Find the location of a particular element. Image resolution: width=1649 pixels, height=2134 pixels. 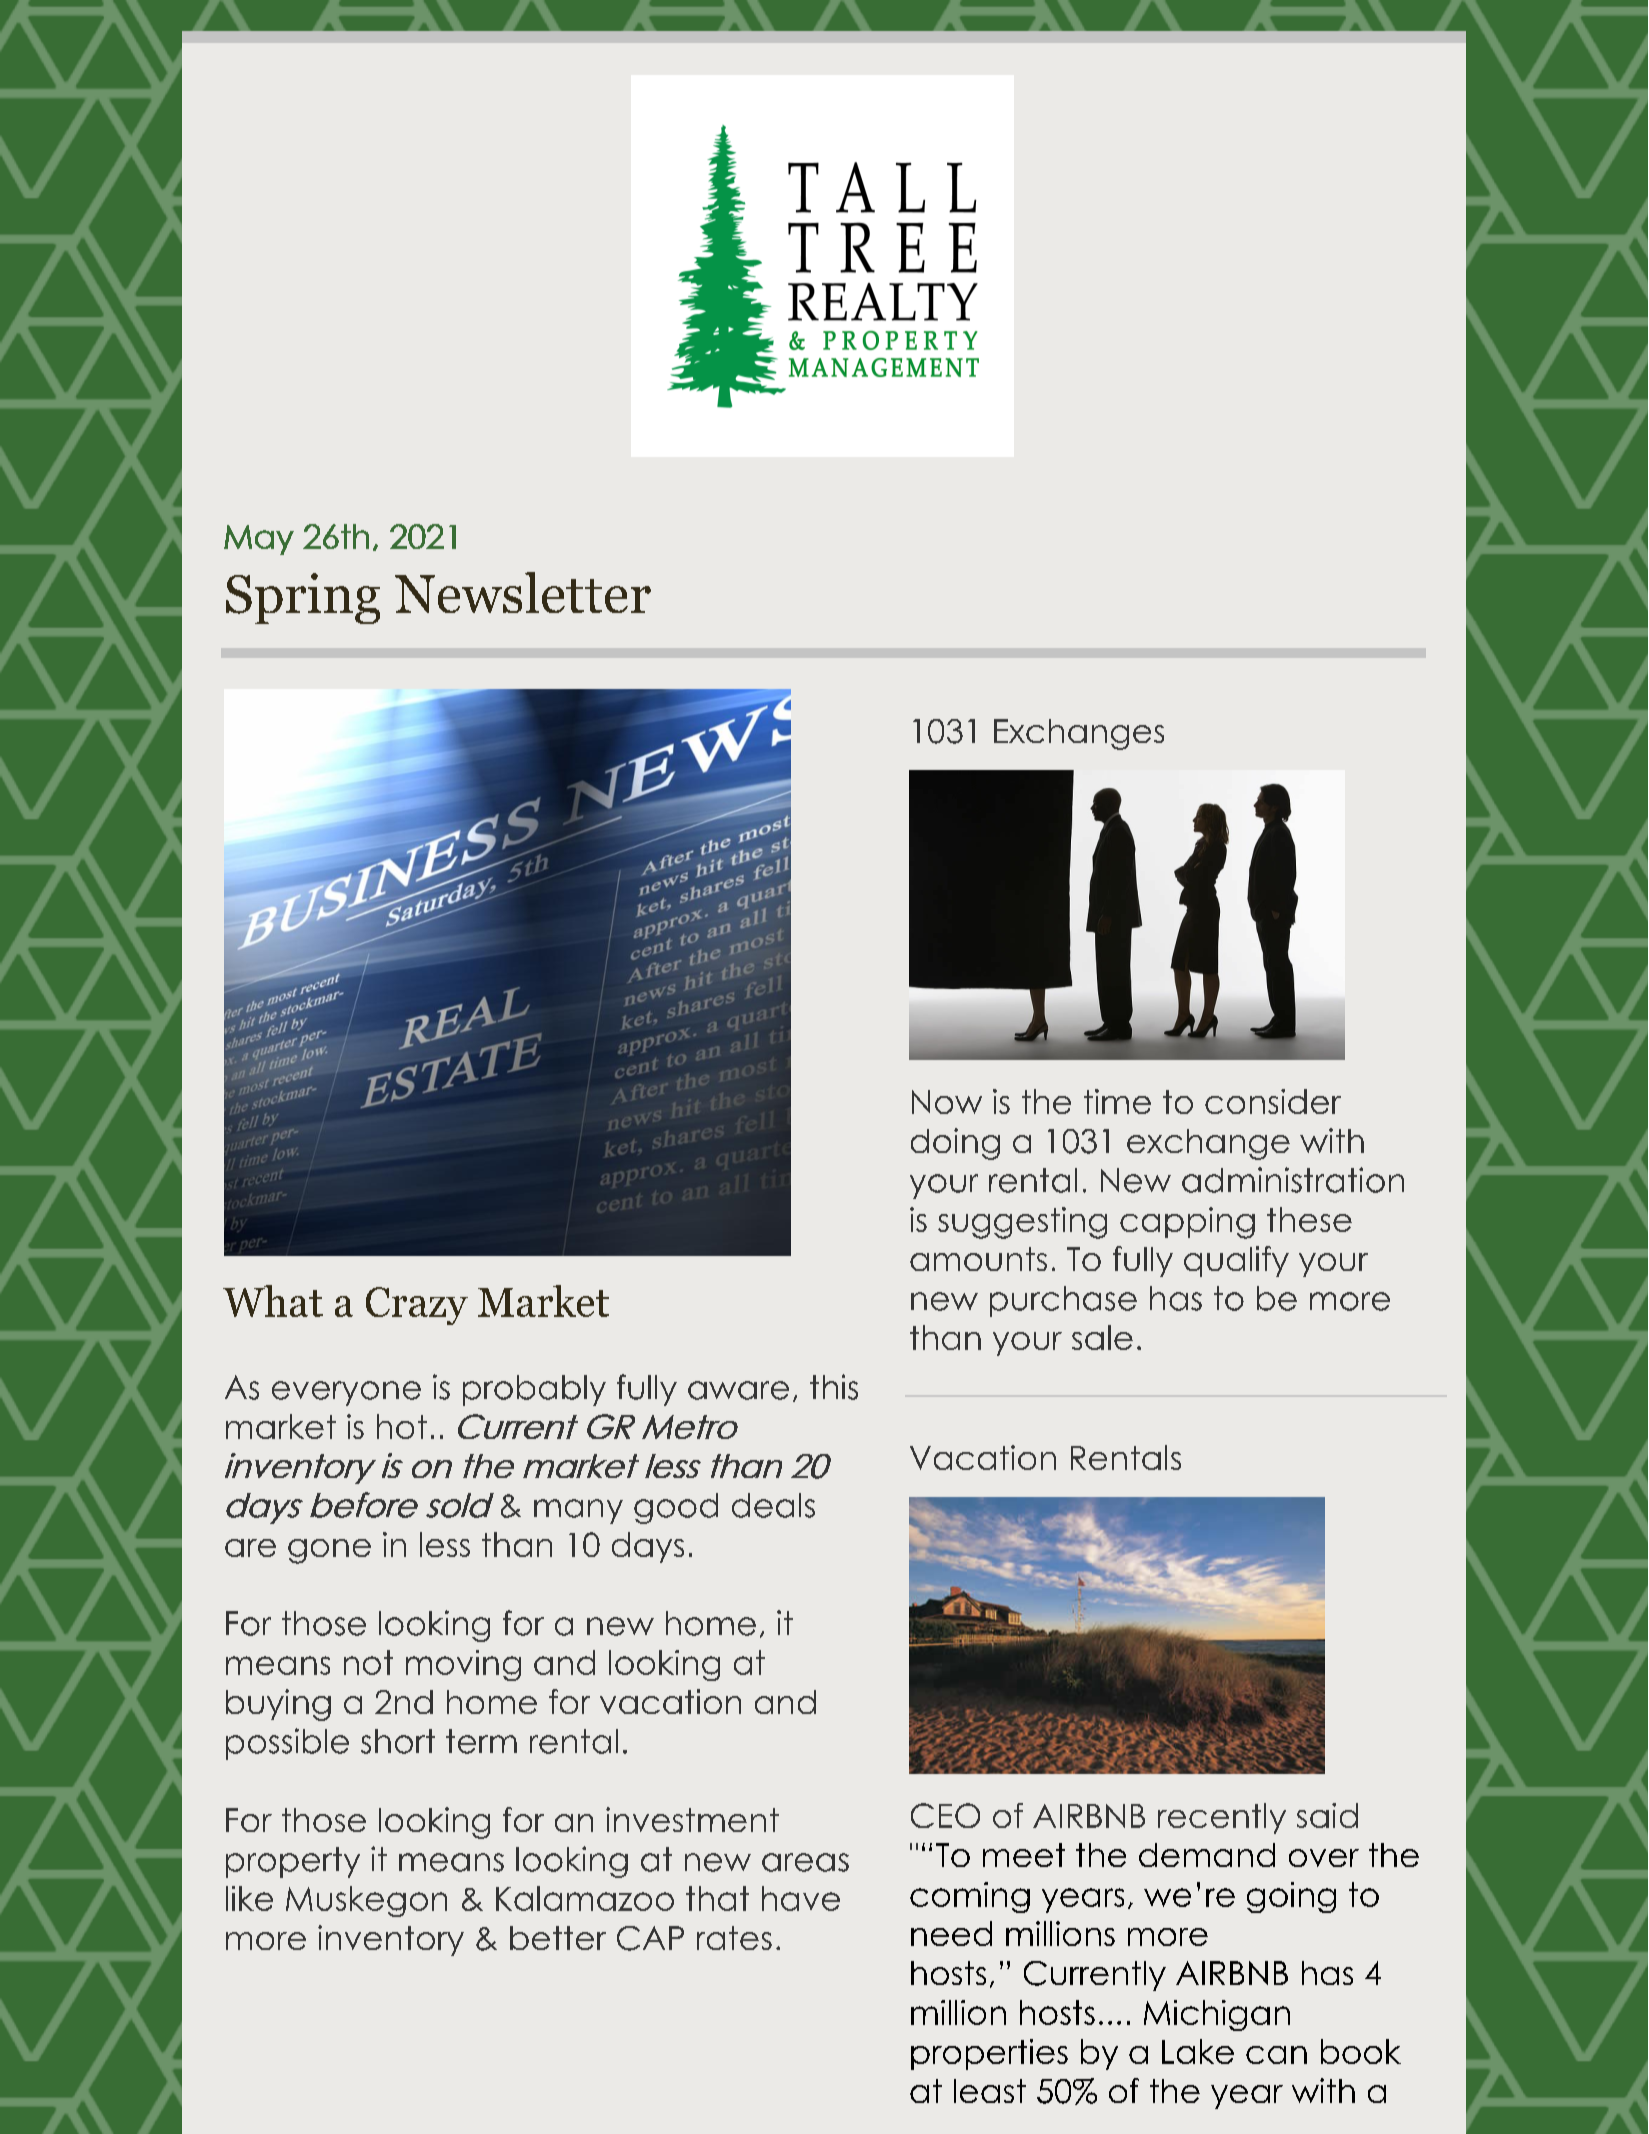

better is located at coordinates (558, 1938).
